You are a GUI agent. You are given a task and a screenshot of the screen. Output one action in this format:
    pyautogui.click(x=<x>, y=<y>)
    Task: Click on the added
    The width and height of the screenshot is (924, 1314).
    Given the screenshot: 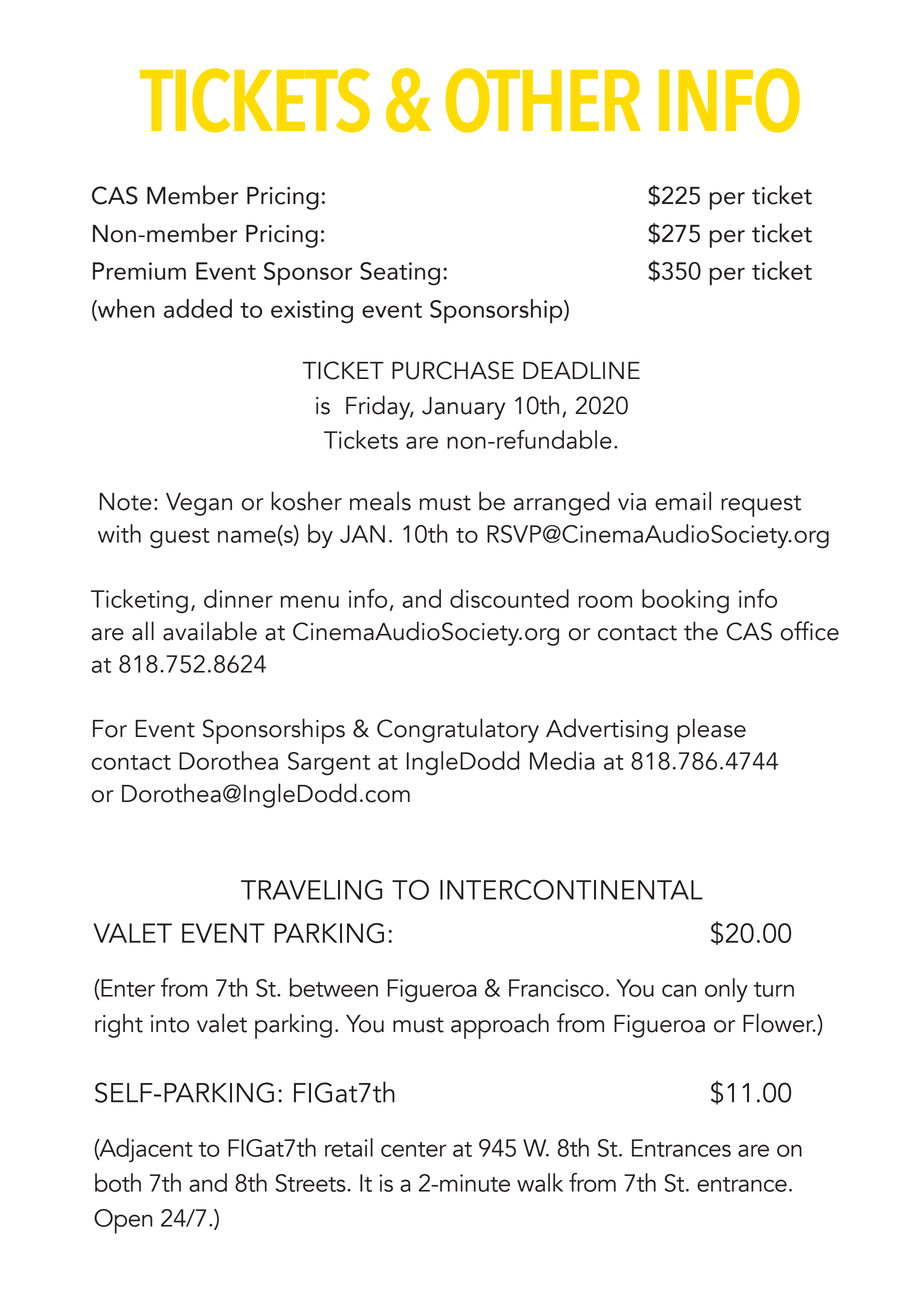 What is the action you would take?
    pyautogui.click(x=198, y=308)
